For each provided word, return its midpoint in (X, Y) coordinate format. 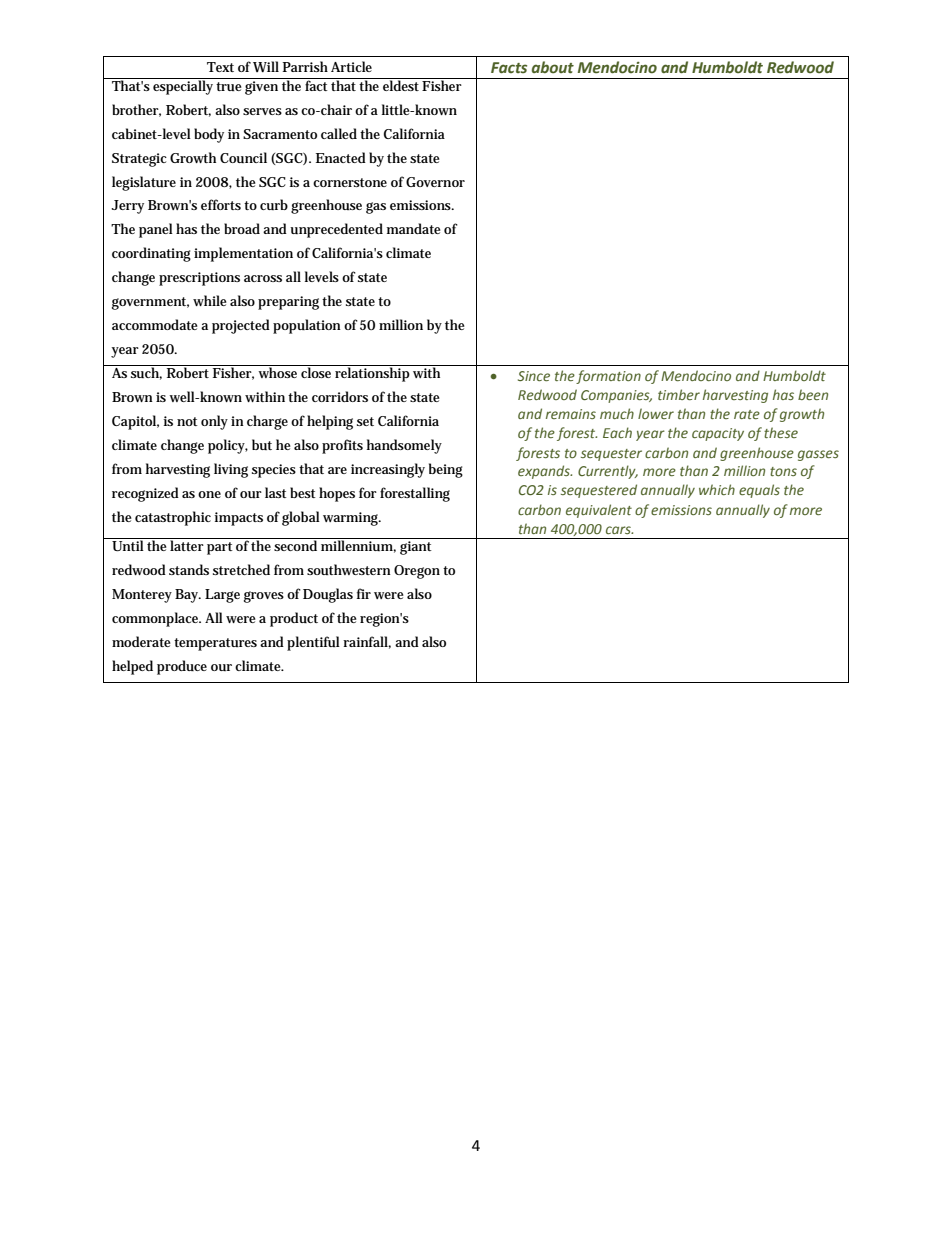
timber (679, 394)
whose (278, 371)
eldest (401, 84)
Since (534, 376)
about (553, 67)
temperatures (215, 644)
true (229, 86)
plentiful (313, 643)
